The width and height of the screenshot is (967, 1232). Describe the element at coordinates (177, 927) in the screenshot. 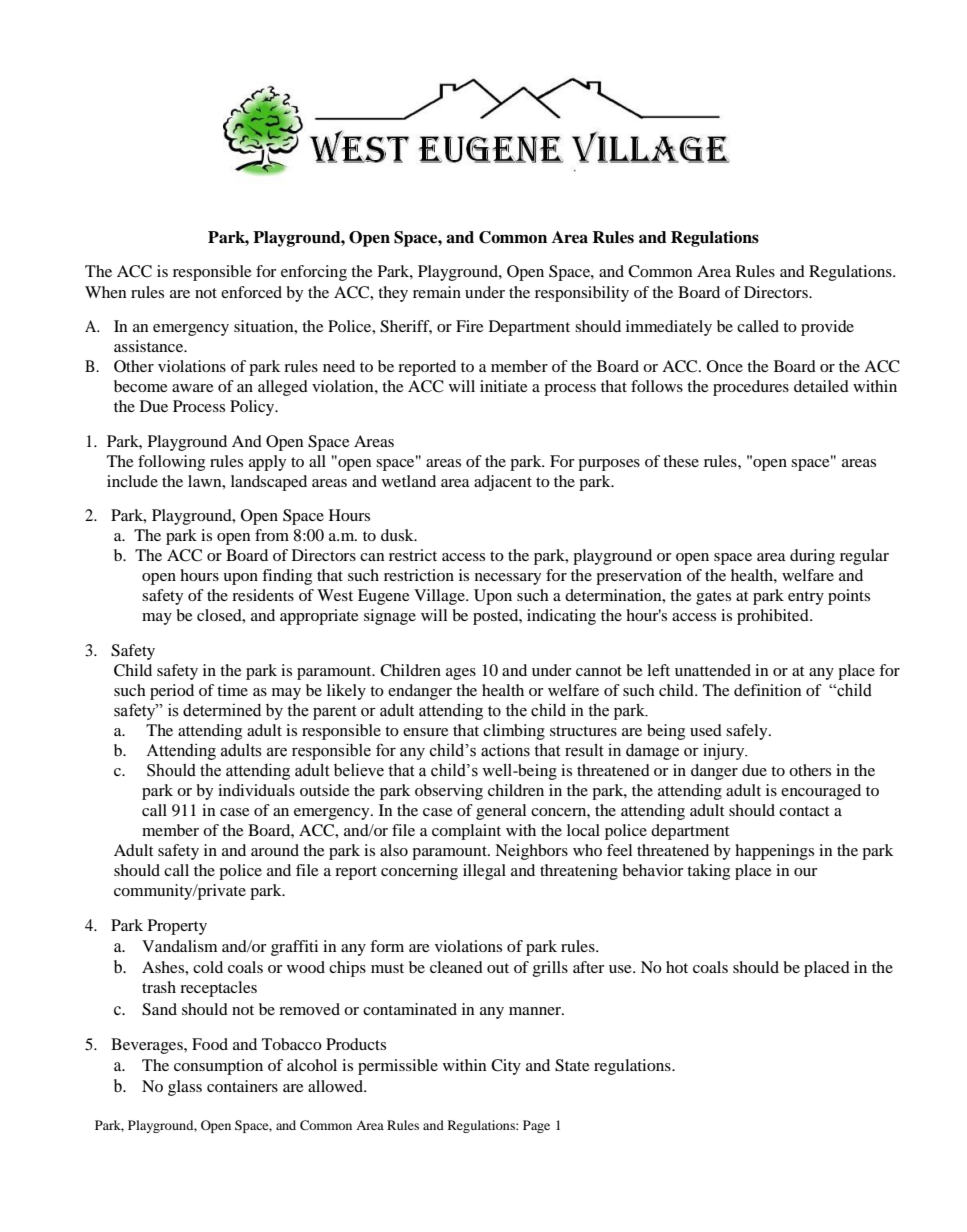

I see `Property` at that location.
